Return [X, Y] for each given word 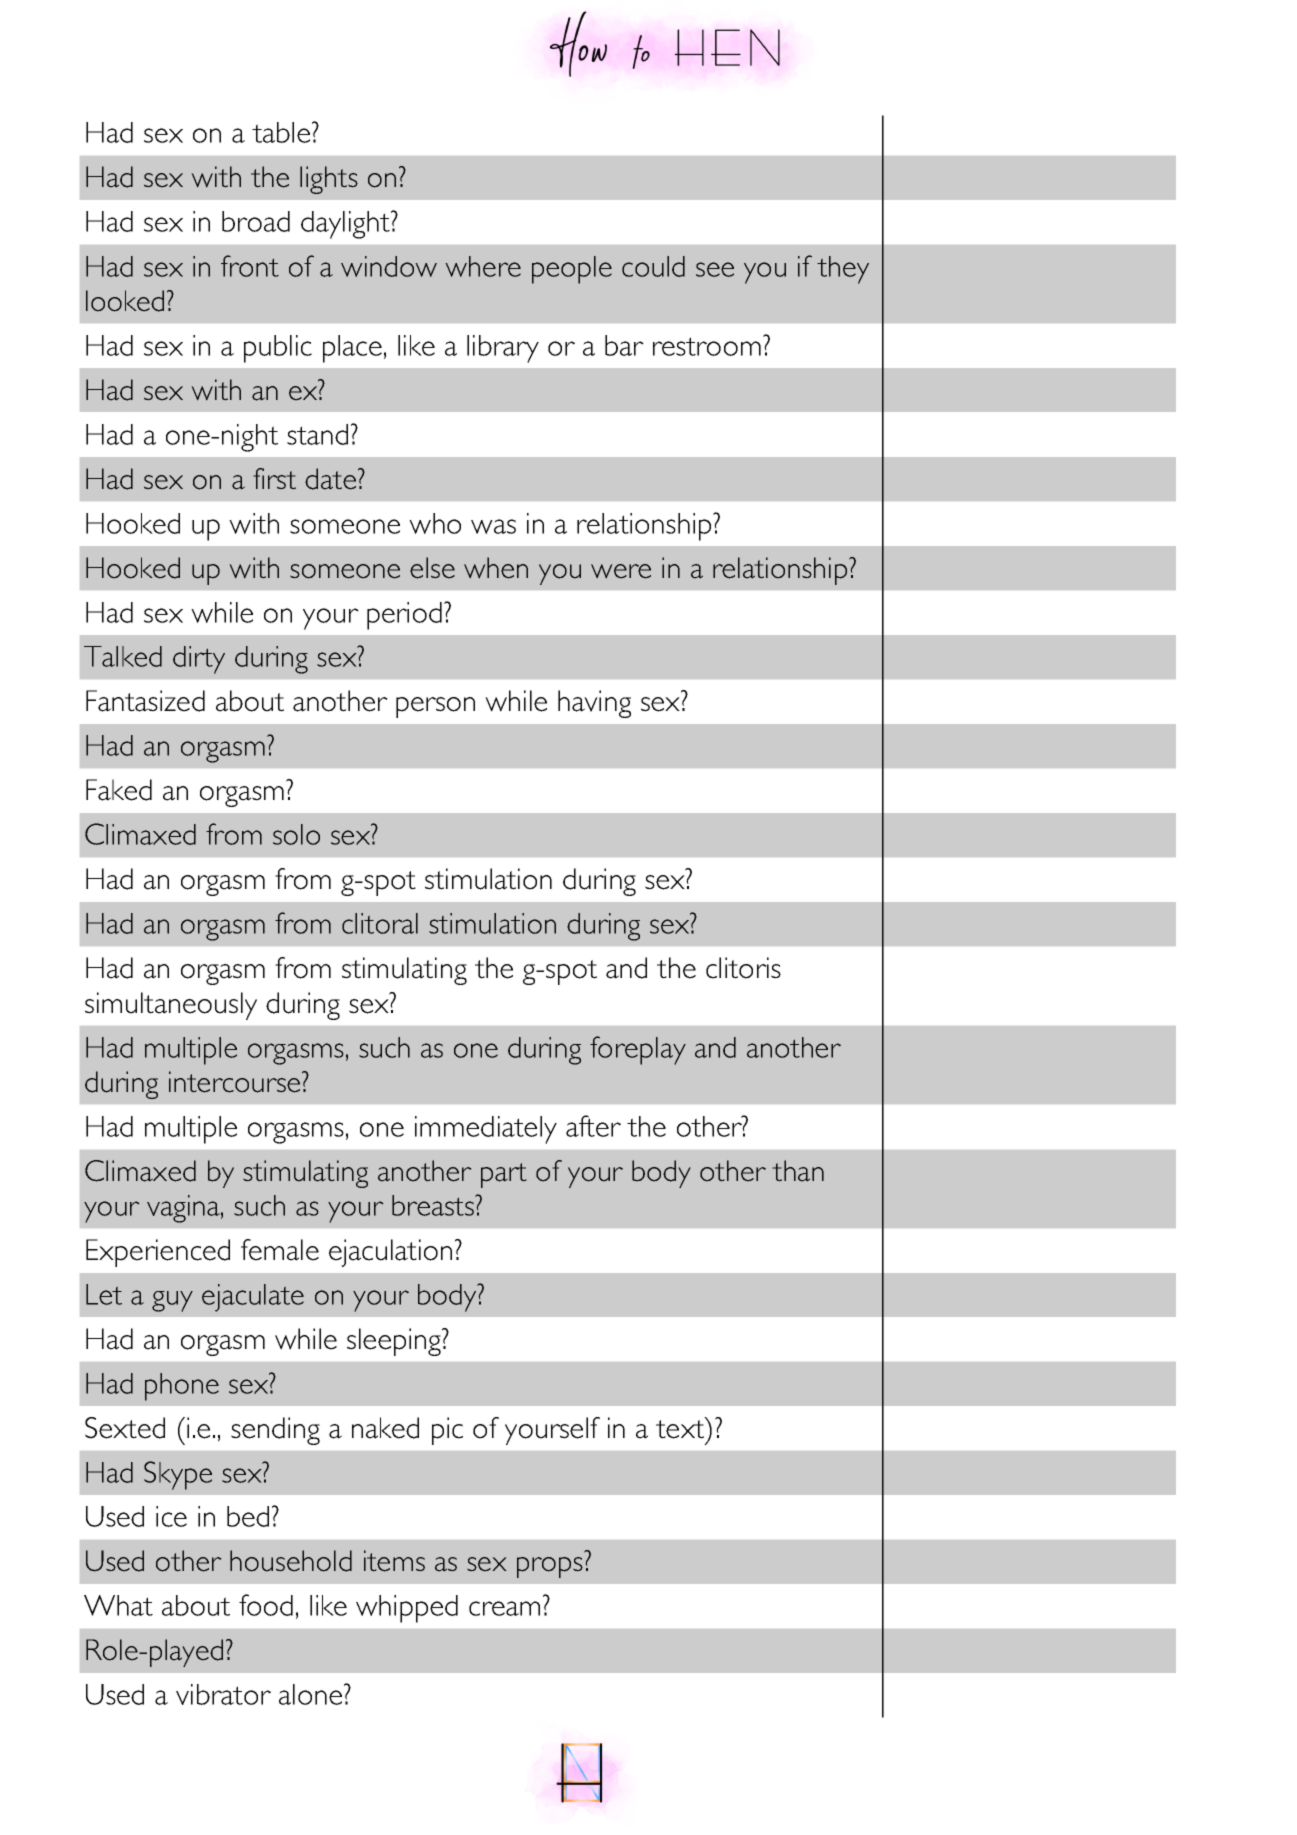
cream [504, 1608]
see [715, 269]
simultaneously [171, 1006]
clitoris [743, 968]
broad [256, 221]
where [483, 266]
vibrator [223, 1694]
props [550, 1567]
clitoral [380, 923]
